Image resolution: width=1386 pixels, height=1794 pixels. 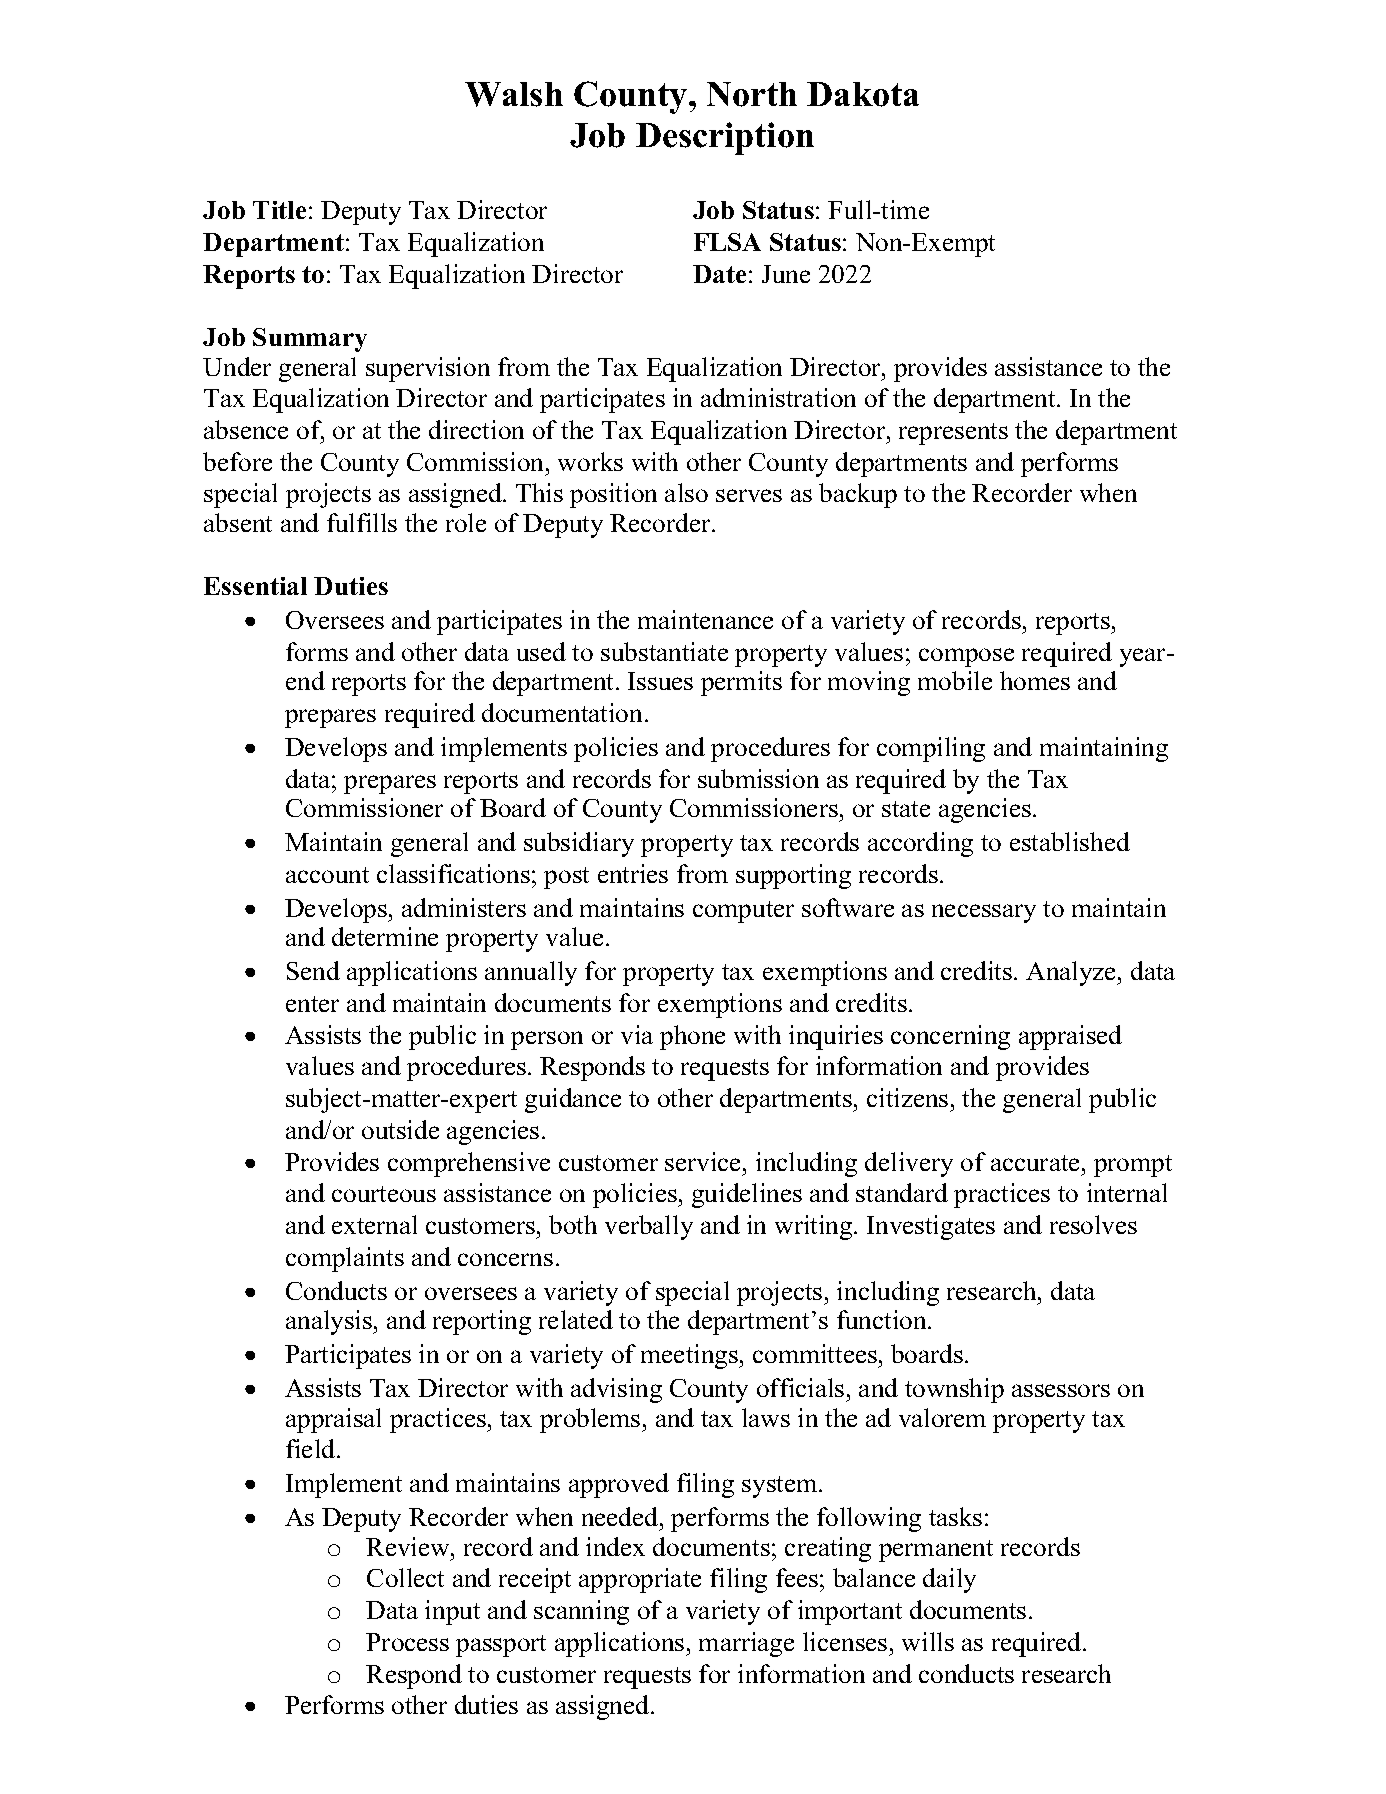 What do you see at coordinates (649, 1227) in the screenshot?
I see `verbally` at bounding box center [649, 1227].
